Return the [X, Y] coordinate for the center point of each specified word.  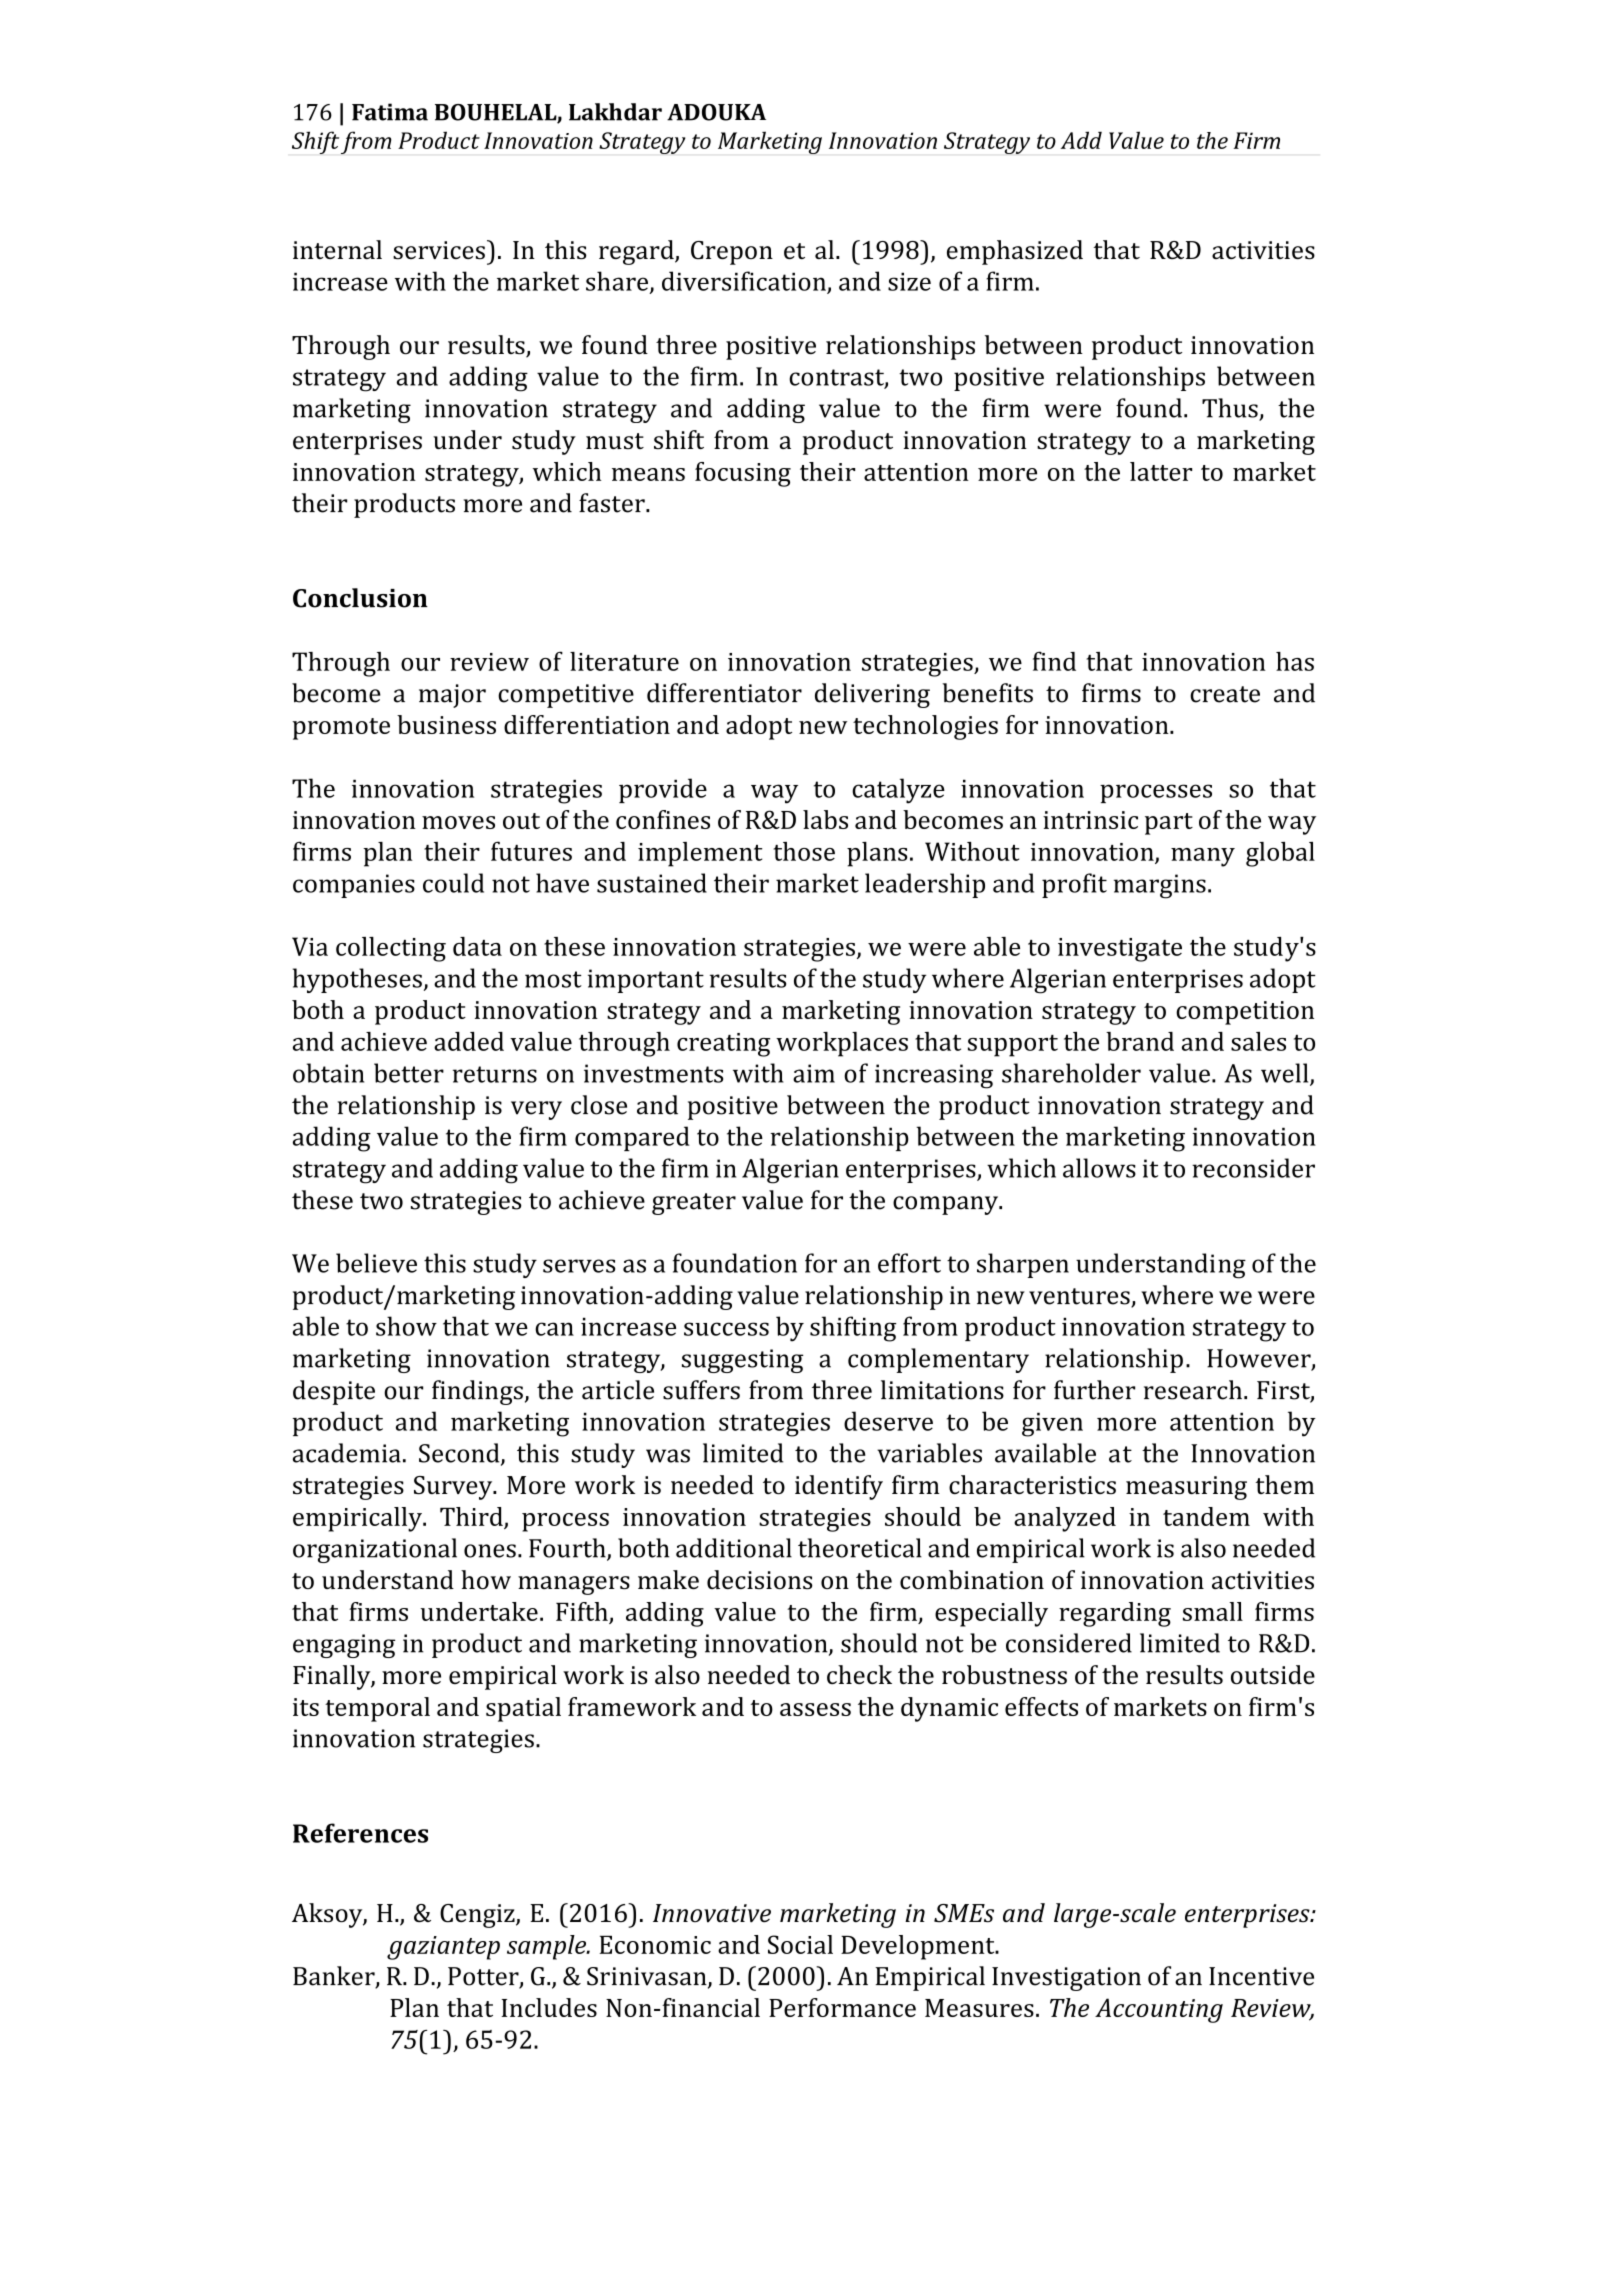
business [446, 724]
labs [825, 819]
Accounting [1159, 2010]
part [1169, 824]
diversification [745, 282]
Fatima [390, 112]
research [1194, 1390]
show [406, 1326]
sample [547, 1947]
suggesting [742, 1361]
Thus [1231, 409]
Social [800, 1944]
